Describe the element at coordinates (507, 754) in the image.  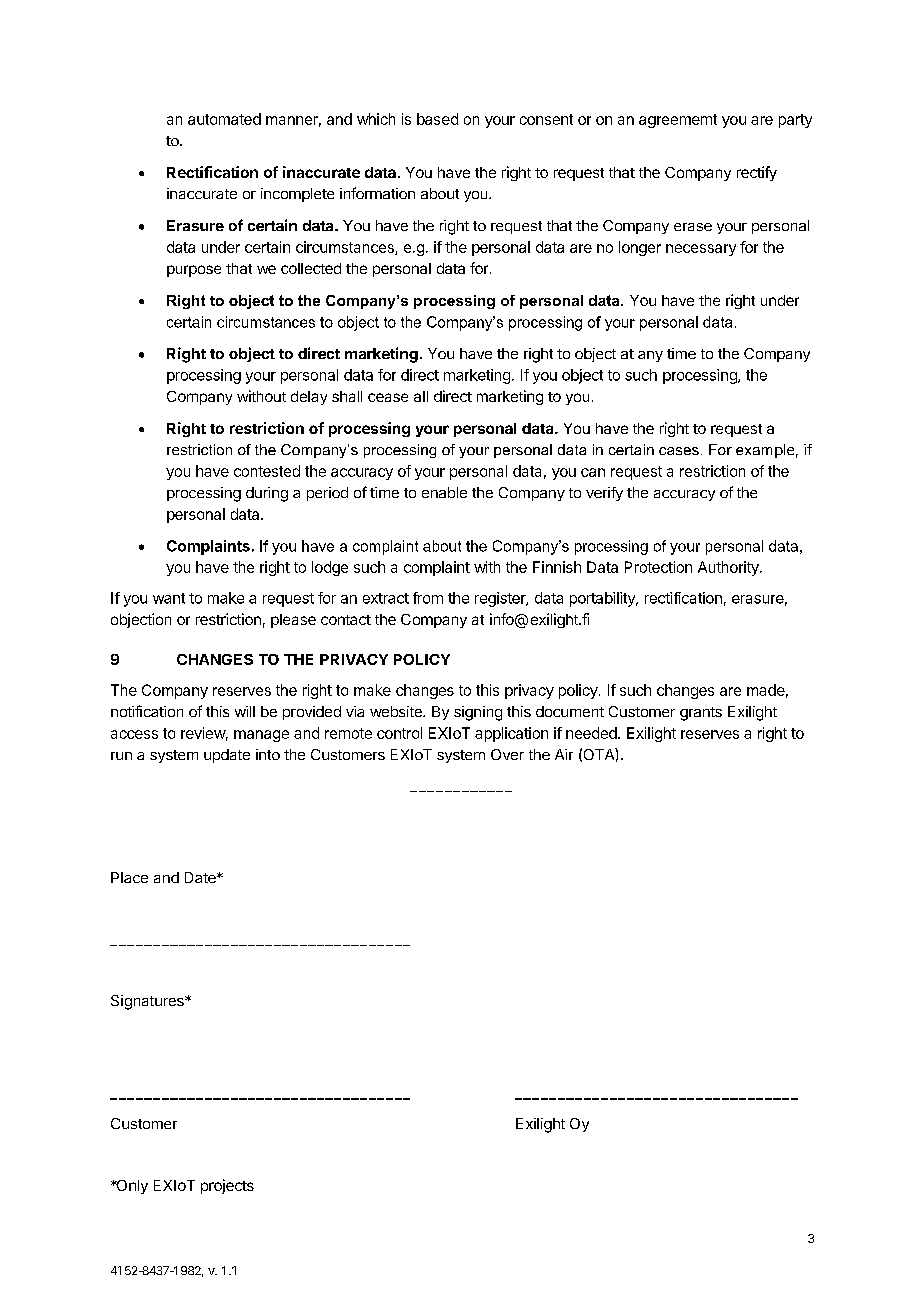
I see `Over` at that location.
